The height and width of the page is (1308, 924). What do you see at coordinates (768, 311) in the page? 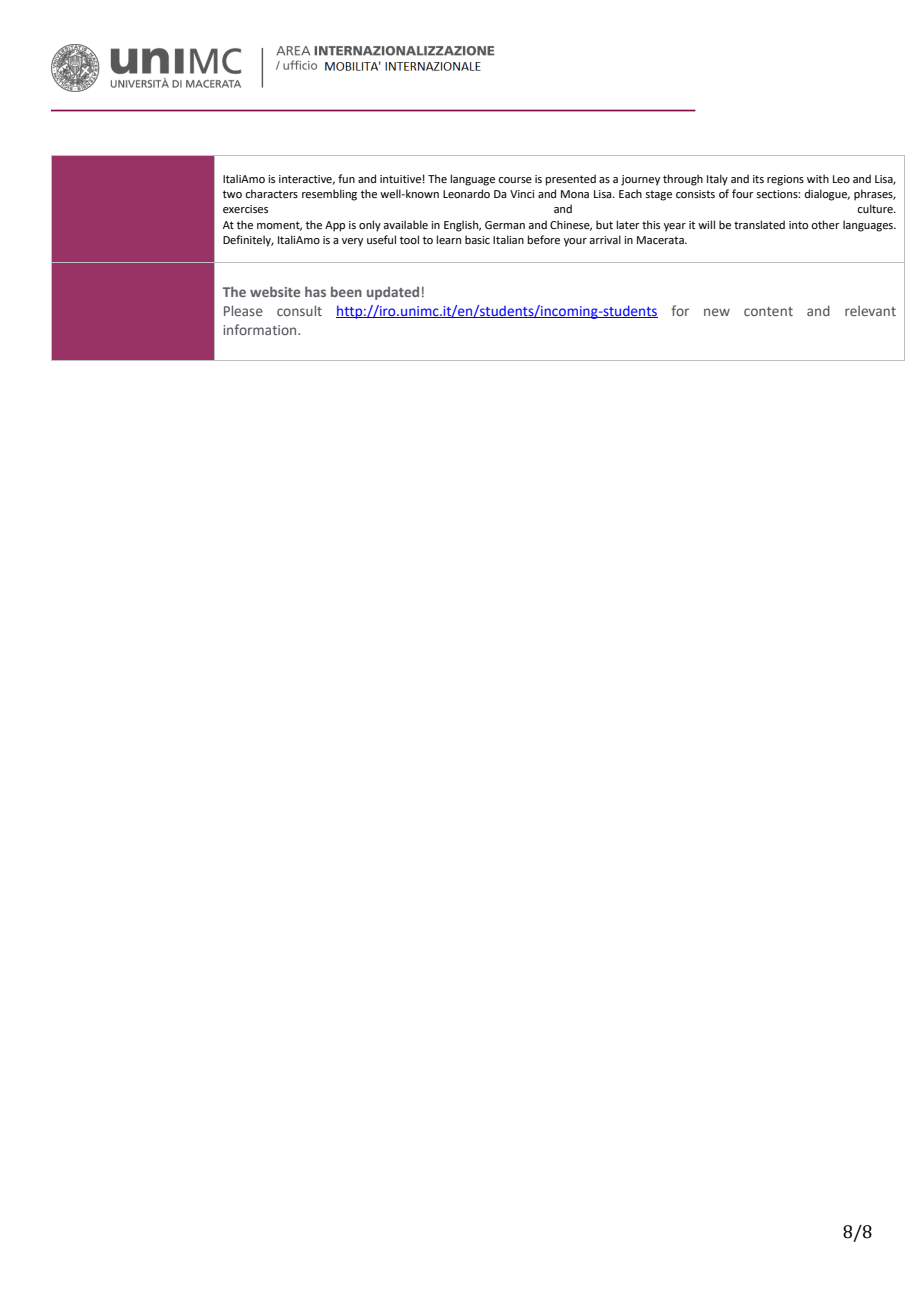
I see `content` at bounding box center [768, 311].
